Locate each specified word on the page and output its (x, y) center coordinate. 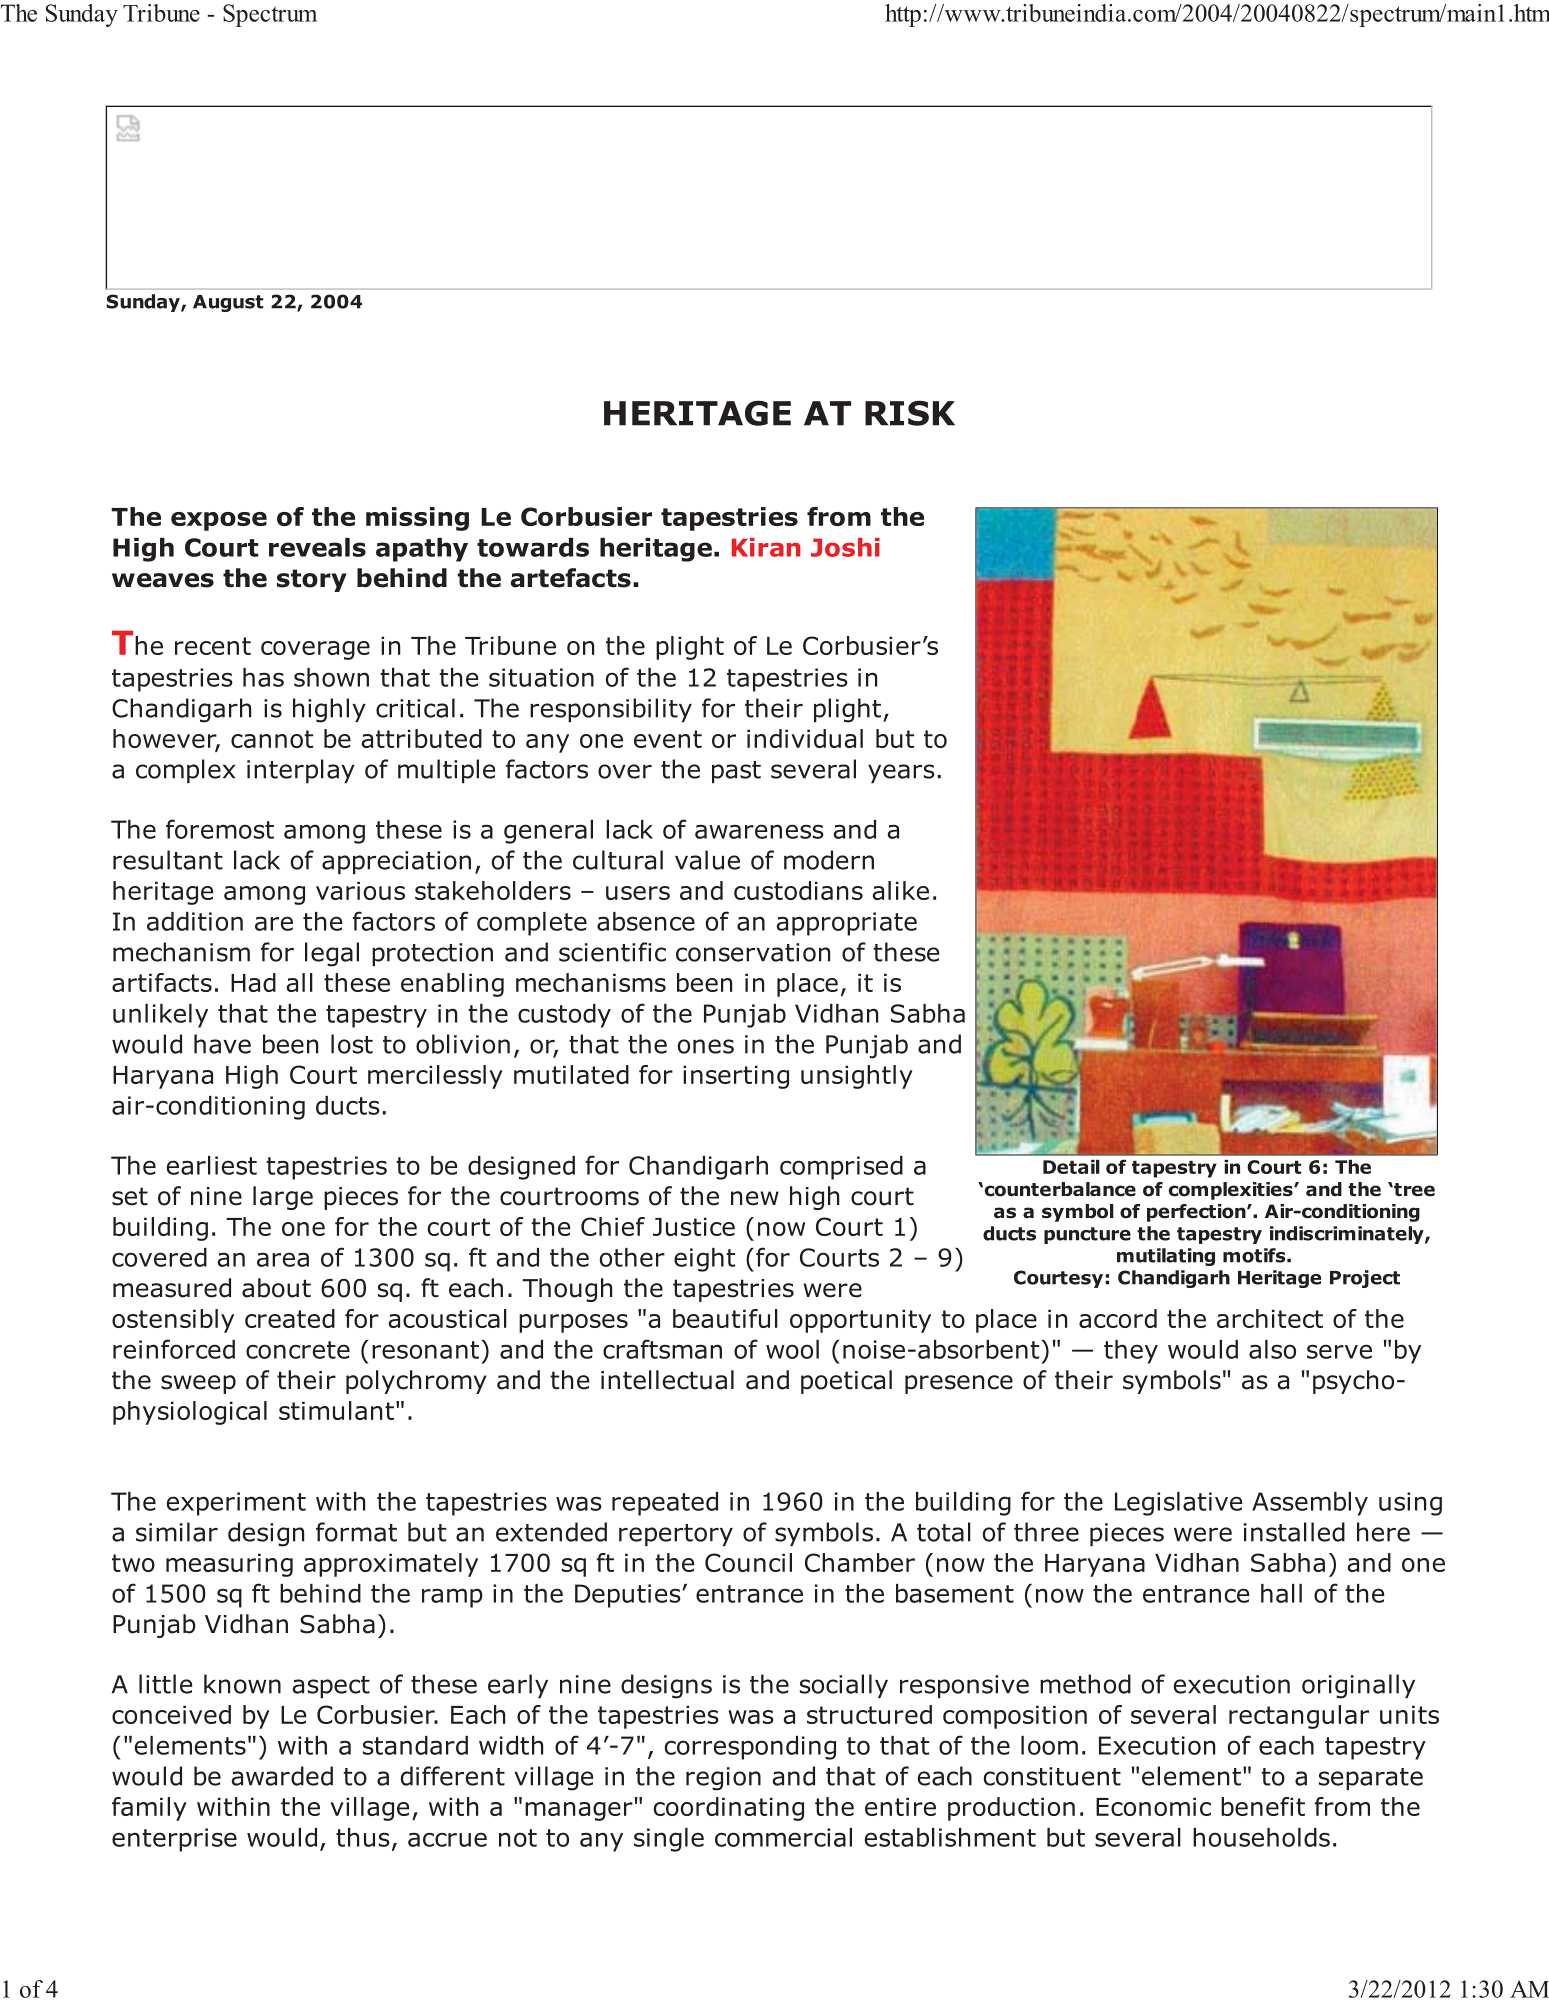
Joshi (845, 547)
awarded (282, 1776)
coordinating (729, 1809)
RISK (910, 413)
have (222, 1044)
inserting (736, 1077)
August (228, 303)
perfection (1197, 1213)
